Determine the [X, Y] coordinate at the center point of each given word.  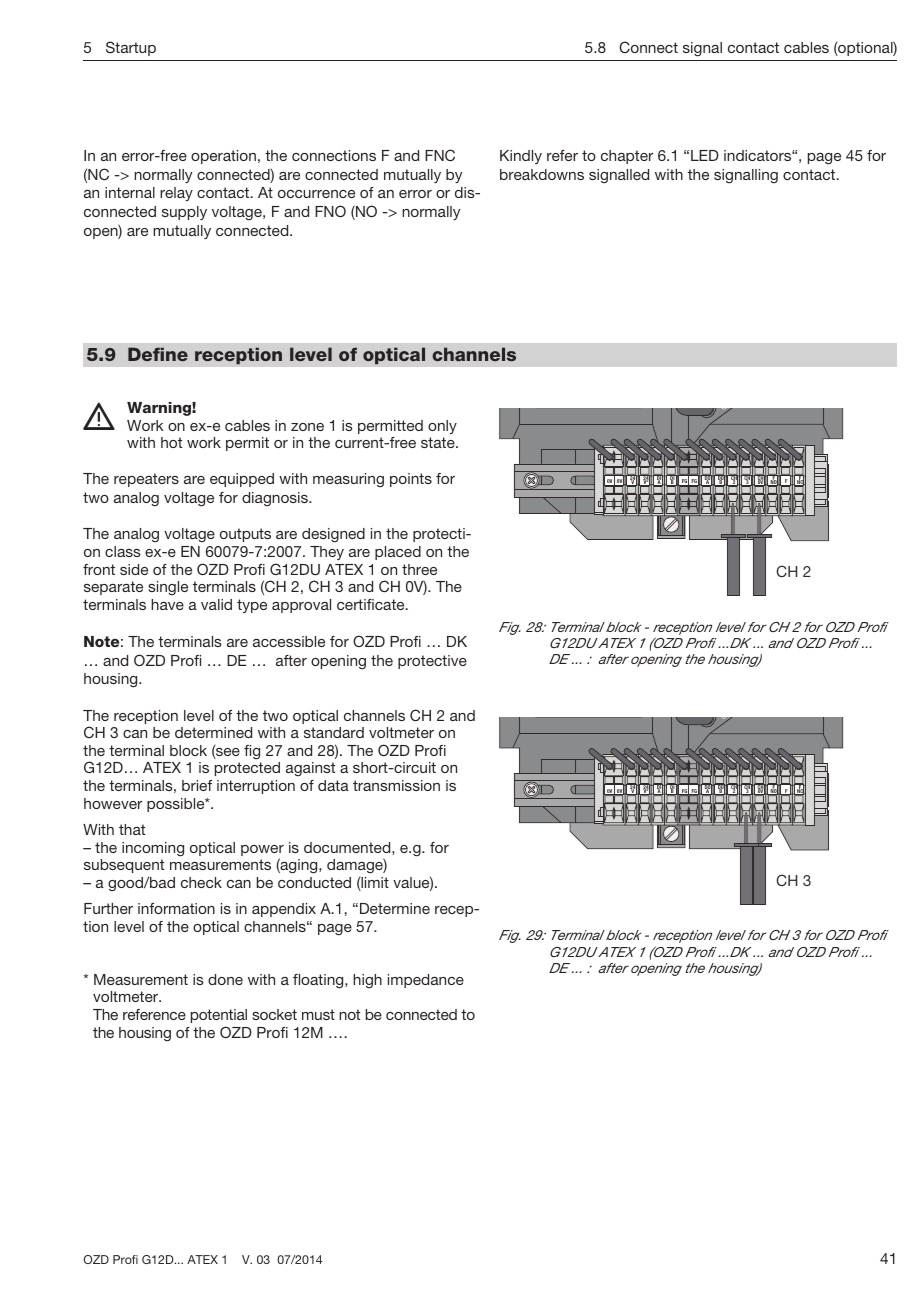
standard [334, 732]
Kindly [521, 157]
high [367, 981]
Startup [131, 48]
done [225, 979]
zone [307, 427]
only [442, 427]
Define [158, 354]
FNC [440, 155]
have [167, 604]
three [419, 569]
